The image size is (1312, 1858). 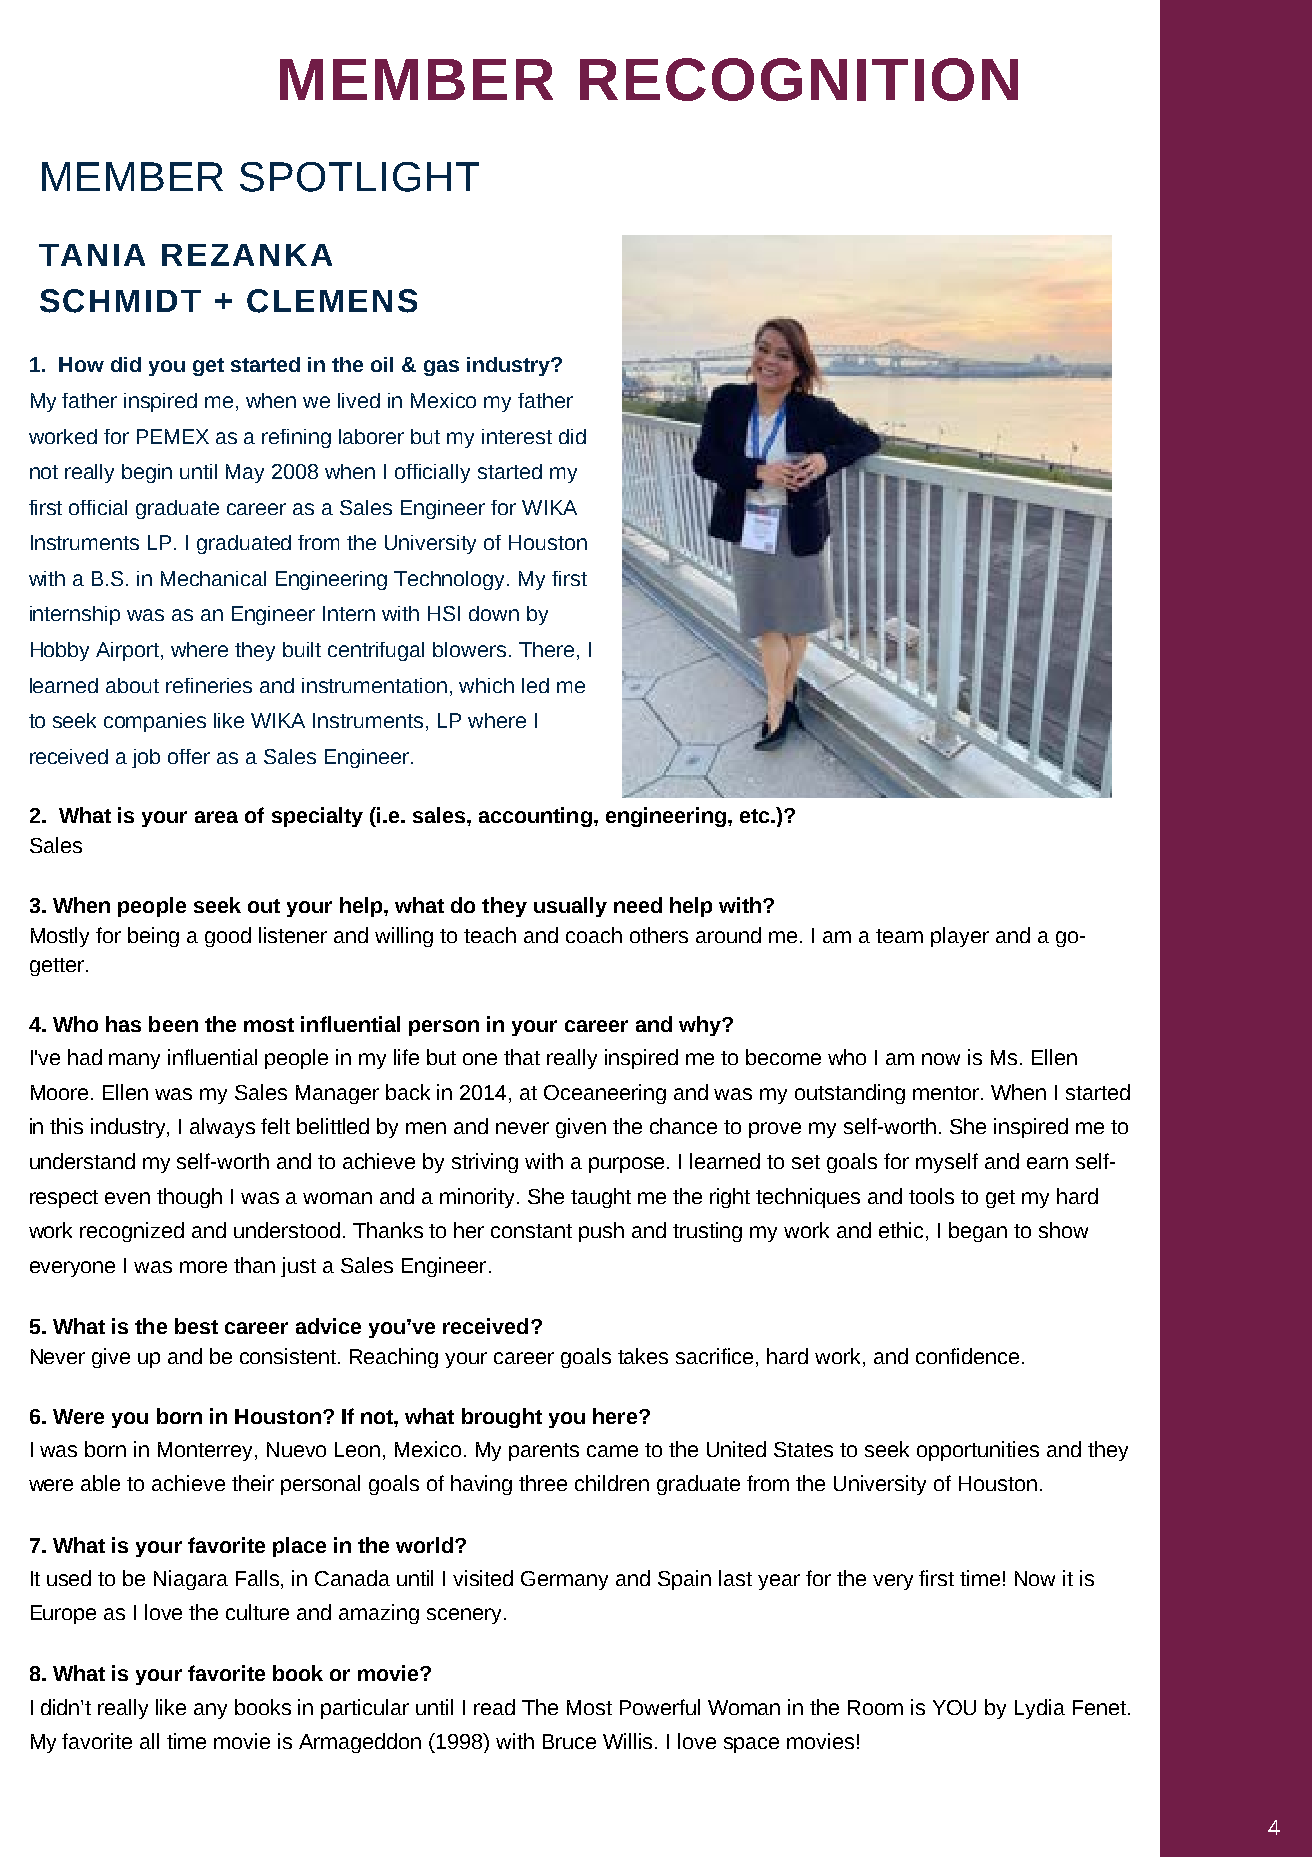 I want to click on TANIA, so click(x=92, y=255).
